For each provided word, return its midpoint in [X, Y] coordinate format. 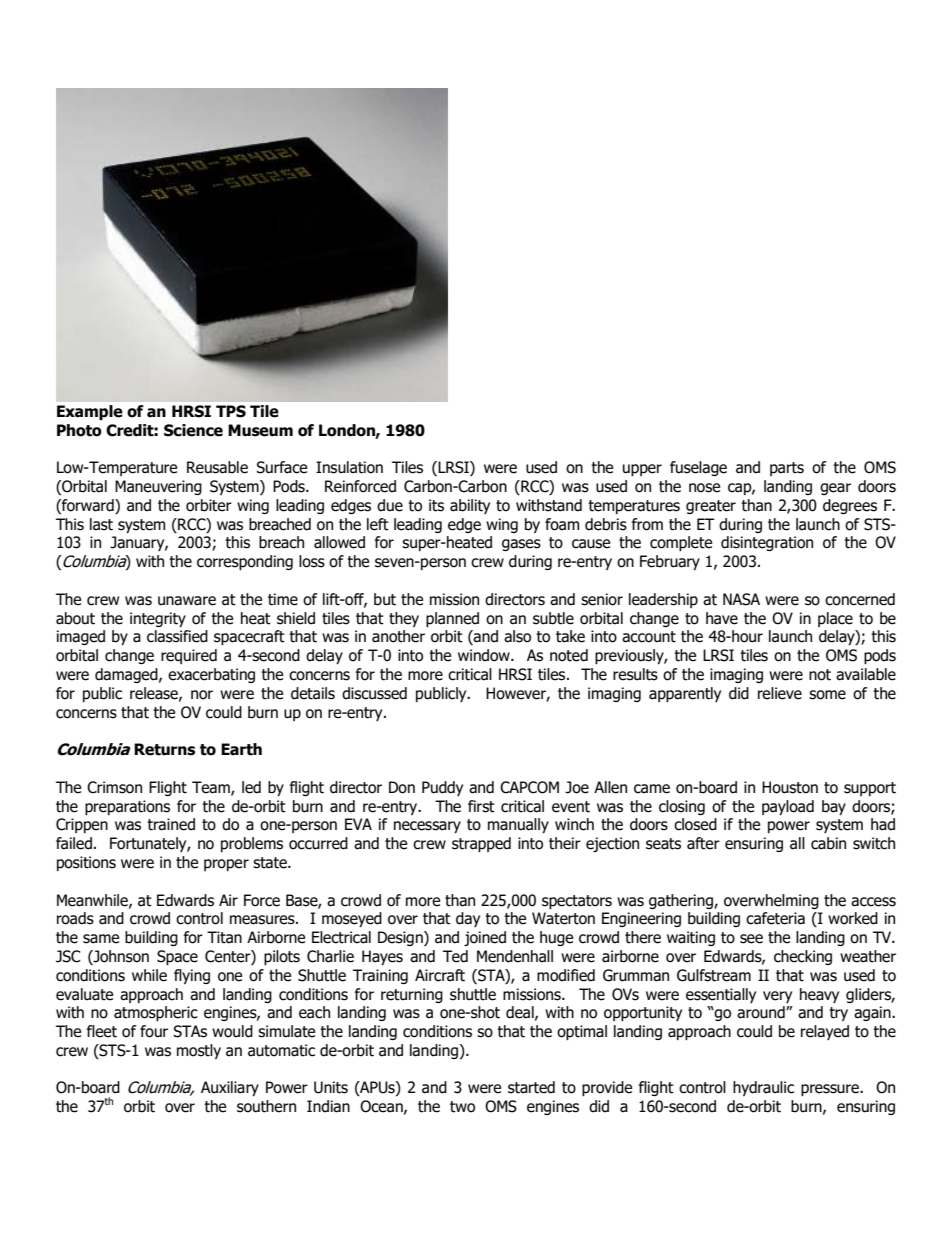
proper [226, 865]
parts [787, 469]
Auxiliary [230, 1088]
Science [193, 430]
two [462, 1107]
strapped [481, 844]
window [485, 655]
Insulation [349, 467]
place [835, 619]
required [189, 656]
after [703, 843]
